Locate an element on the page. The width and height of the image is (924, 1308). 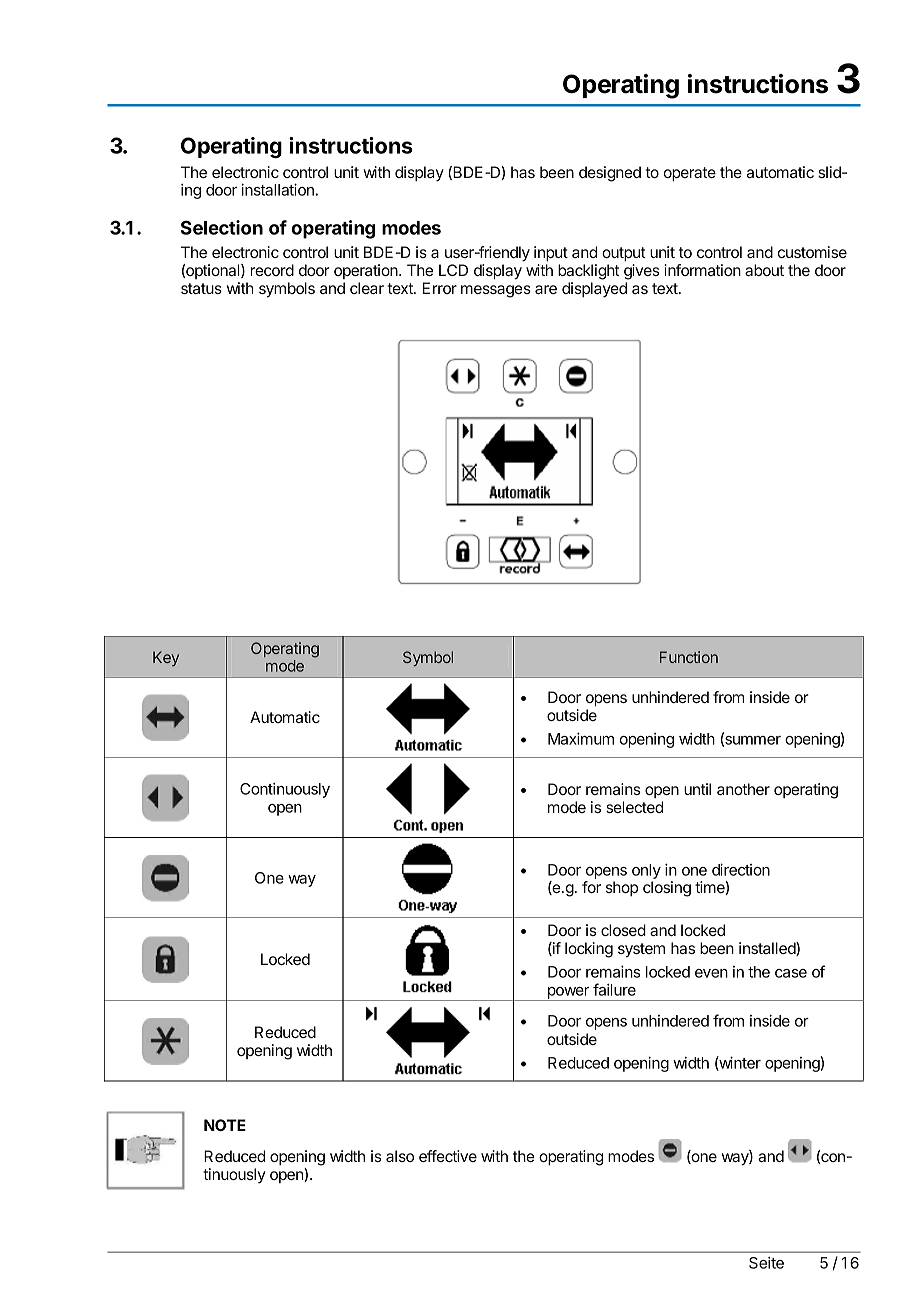
operate is located at coordinates (690, 174).
